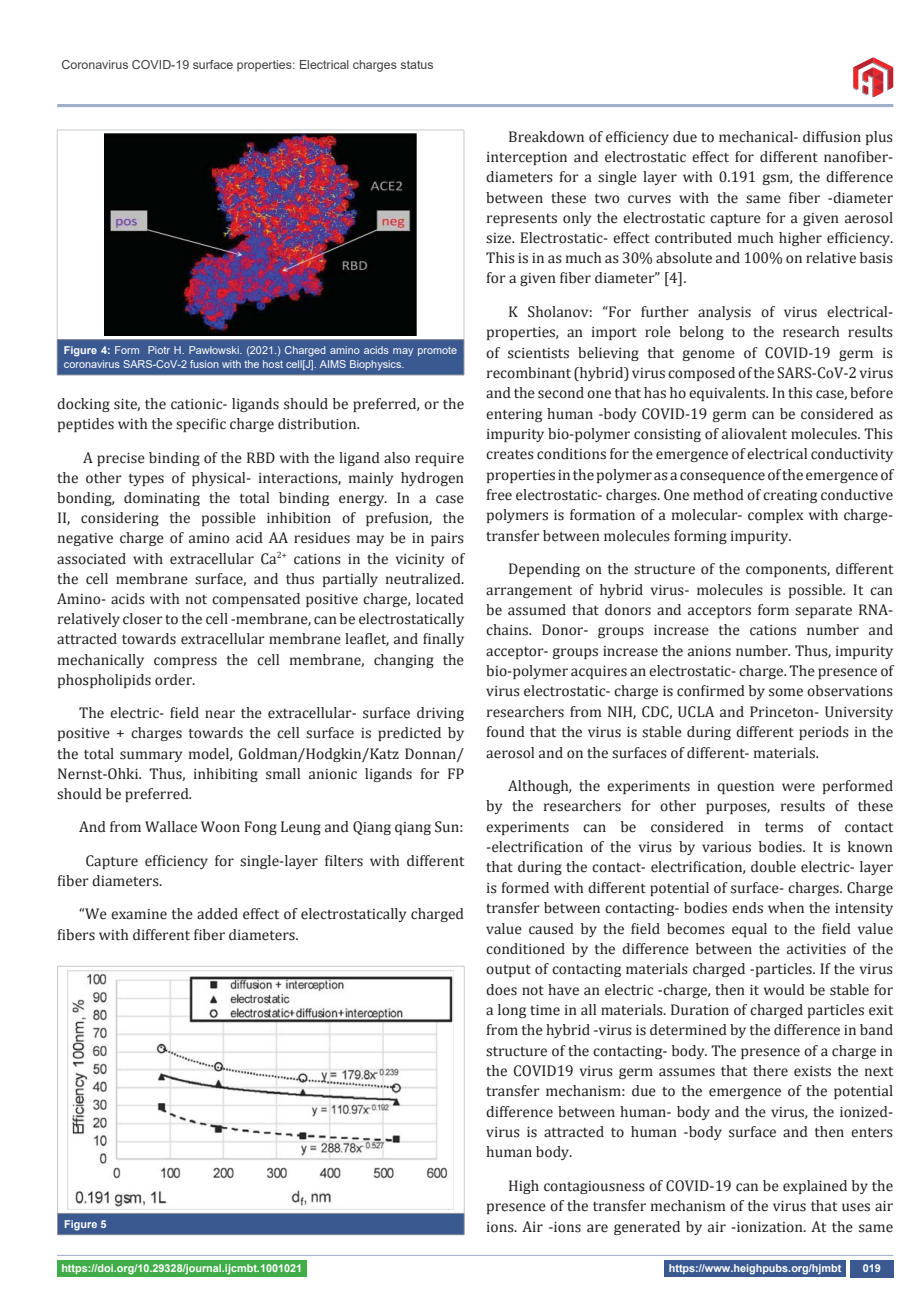 The width and height of the screenshot is (924, 1308). I want to click on Piotr, so click(159, 350).
